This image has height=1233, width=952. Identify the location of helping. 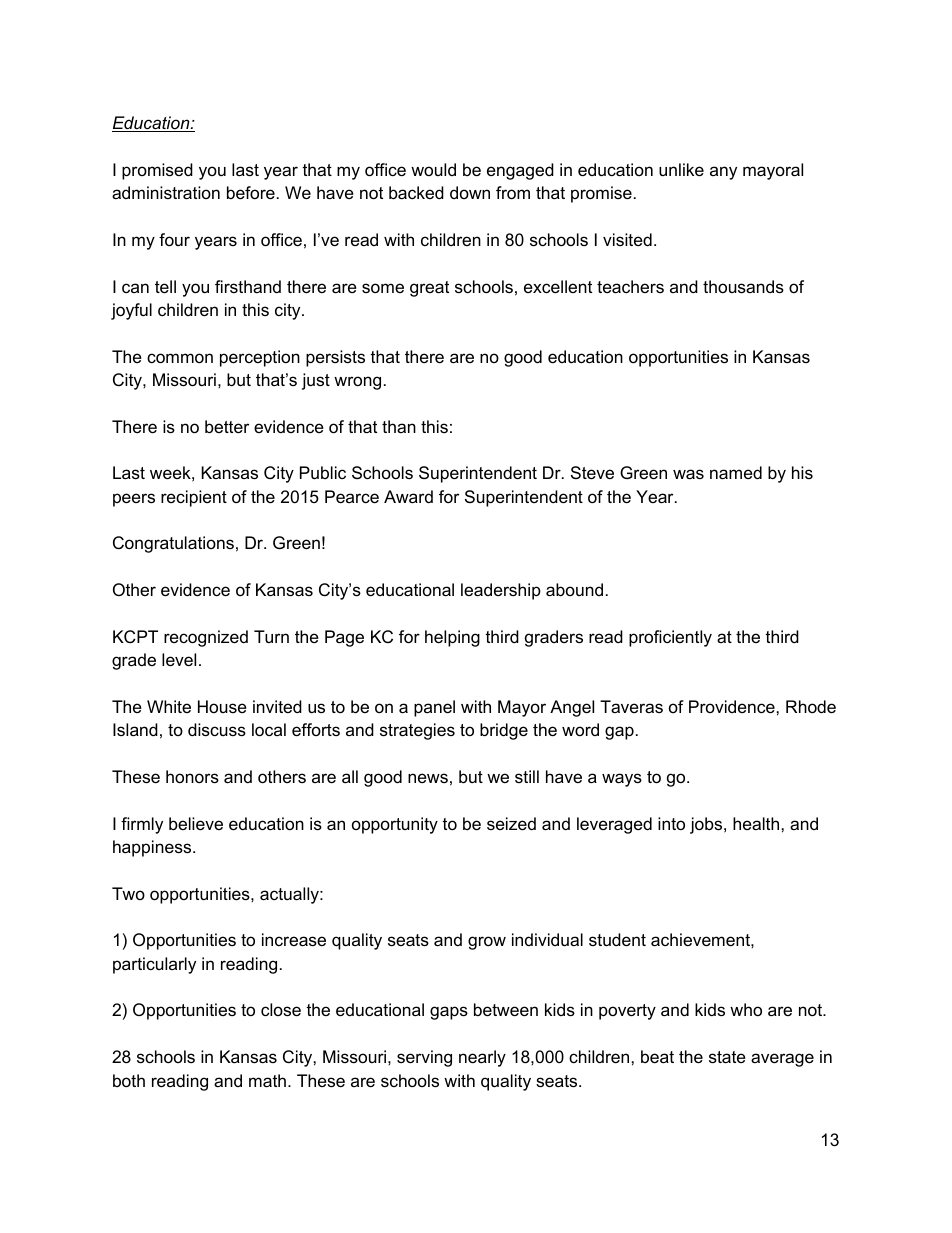
(452, 638).
